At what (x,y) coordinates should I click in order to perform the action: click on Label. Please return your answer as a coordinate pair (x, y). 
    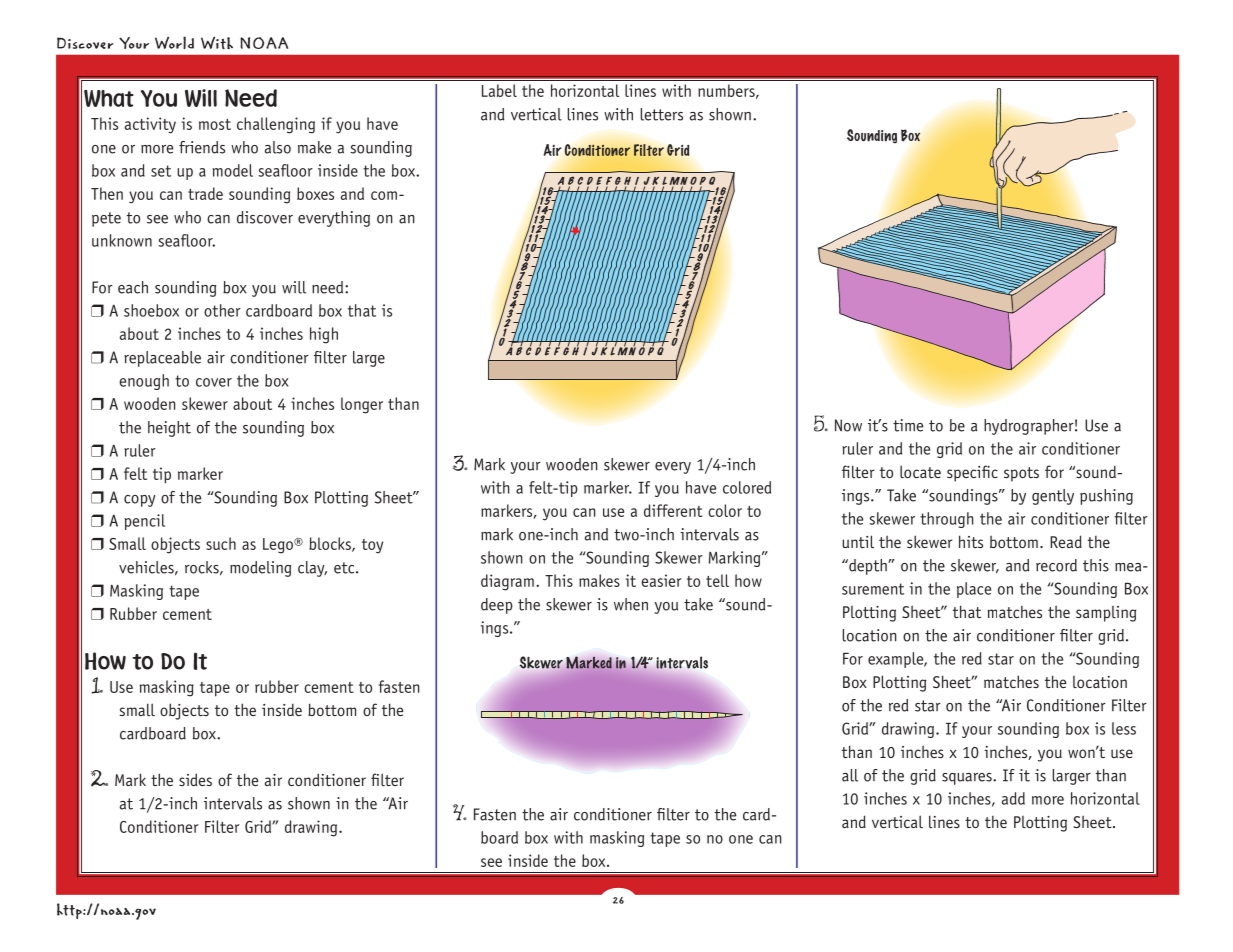
    Looking at the image, I should click on (499, 90).
